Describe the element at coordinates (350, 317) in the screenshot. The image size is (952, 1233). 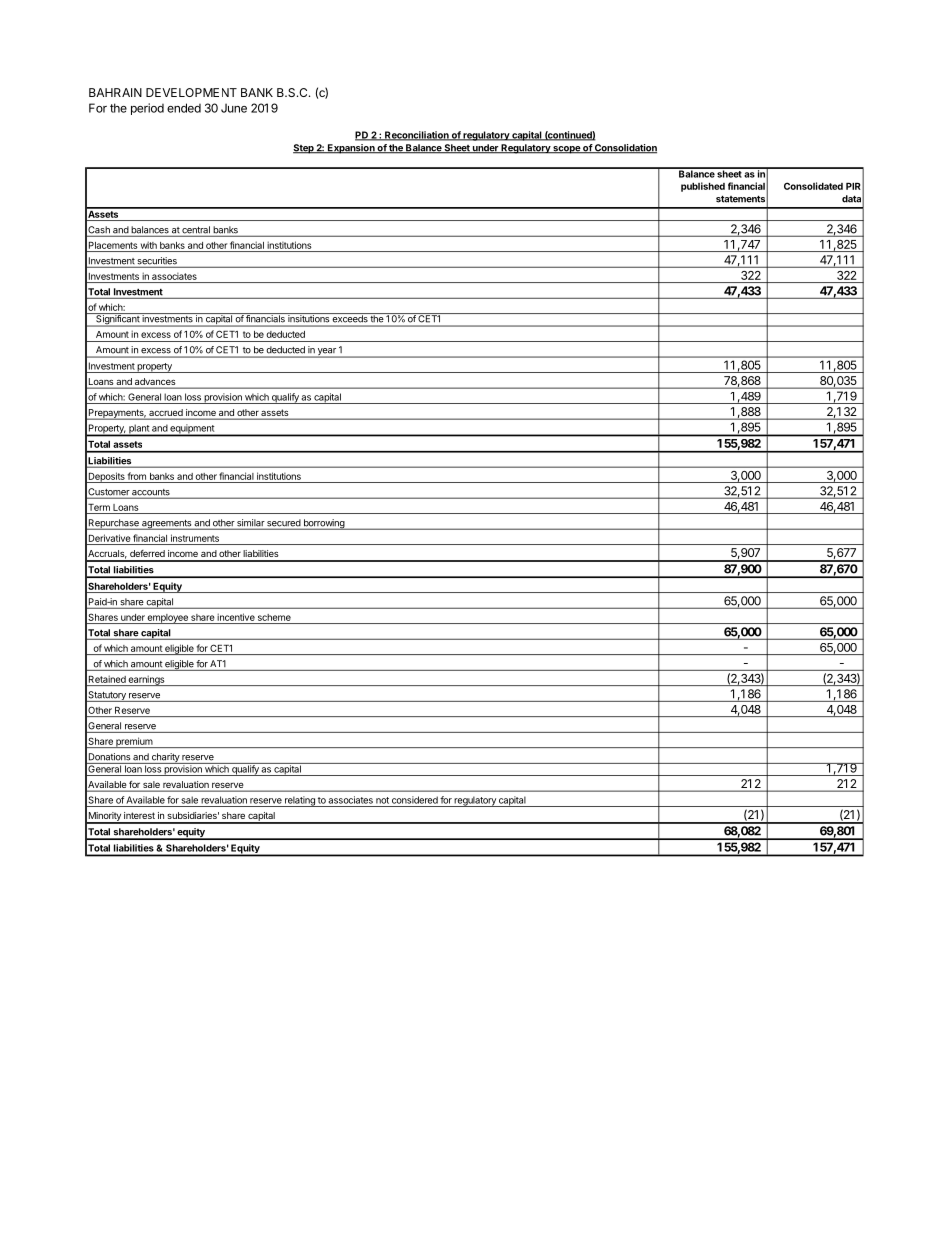
I see `exceeds` at that location.
